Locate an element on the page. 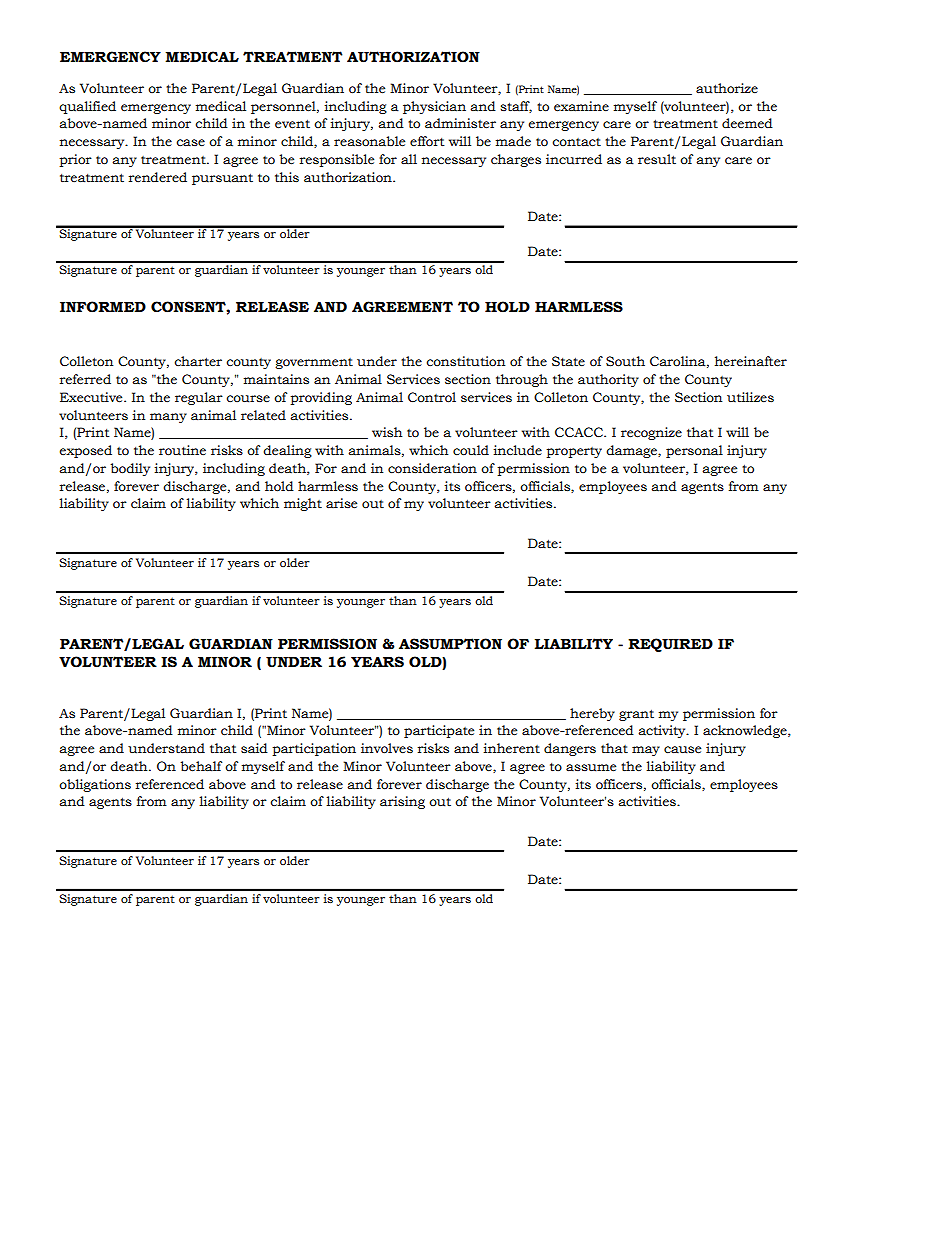 The height and width of the image is (1233, 952). behalf is located at coordinates (201, 766).
